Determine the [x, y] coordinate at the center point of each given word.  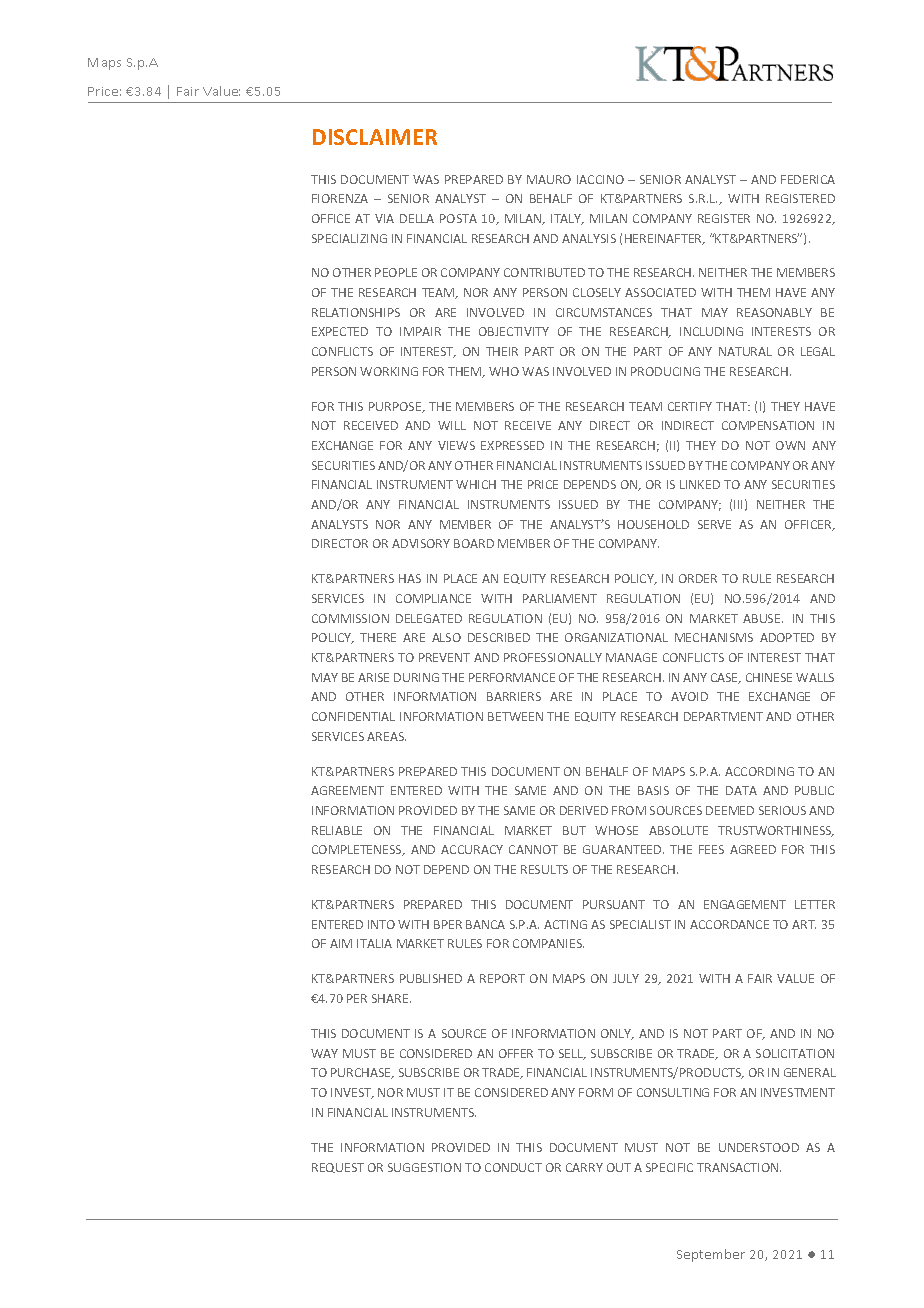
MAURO [549, 179]
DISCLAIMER [375, 137]
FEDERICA [808, 179]
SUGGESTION [424, 1167]
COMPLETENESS [358, 850]
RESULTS [544, 869]
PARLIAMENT [560, 598]
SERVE [714, 524]
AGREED [753, 849]
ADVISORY [421, 543]
